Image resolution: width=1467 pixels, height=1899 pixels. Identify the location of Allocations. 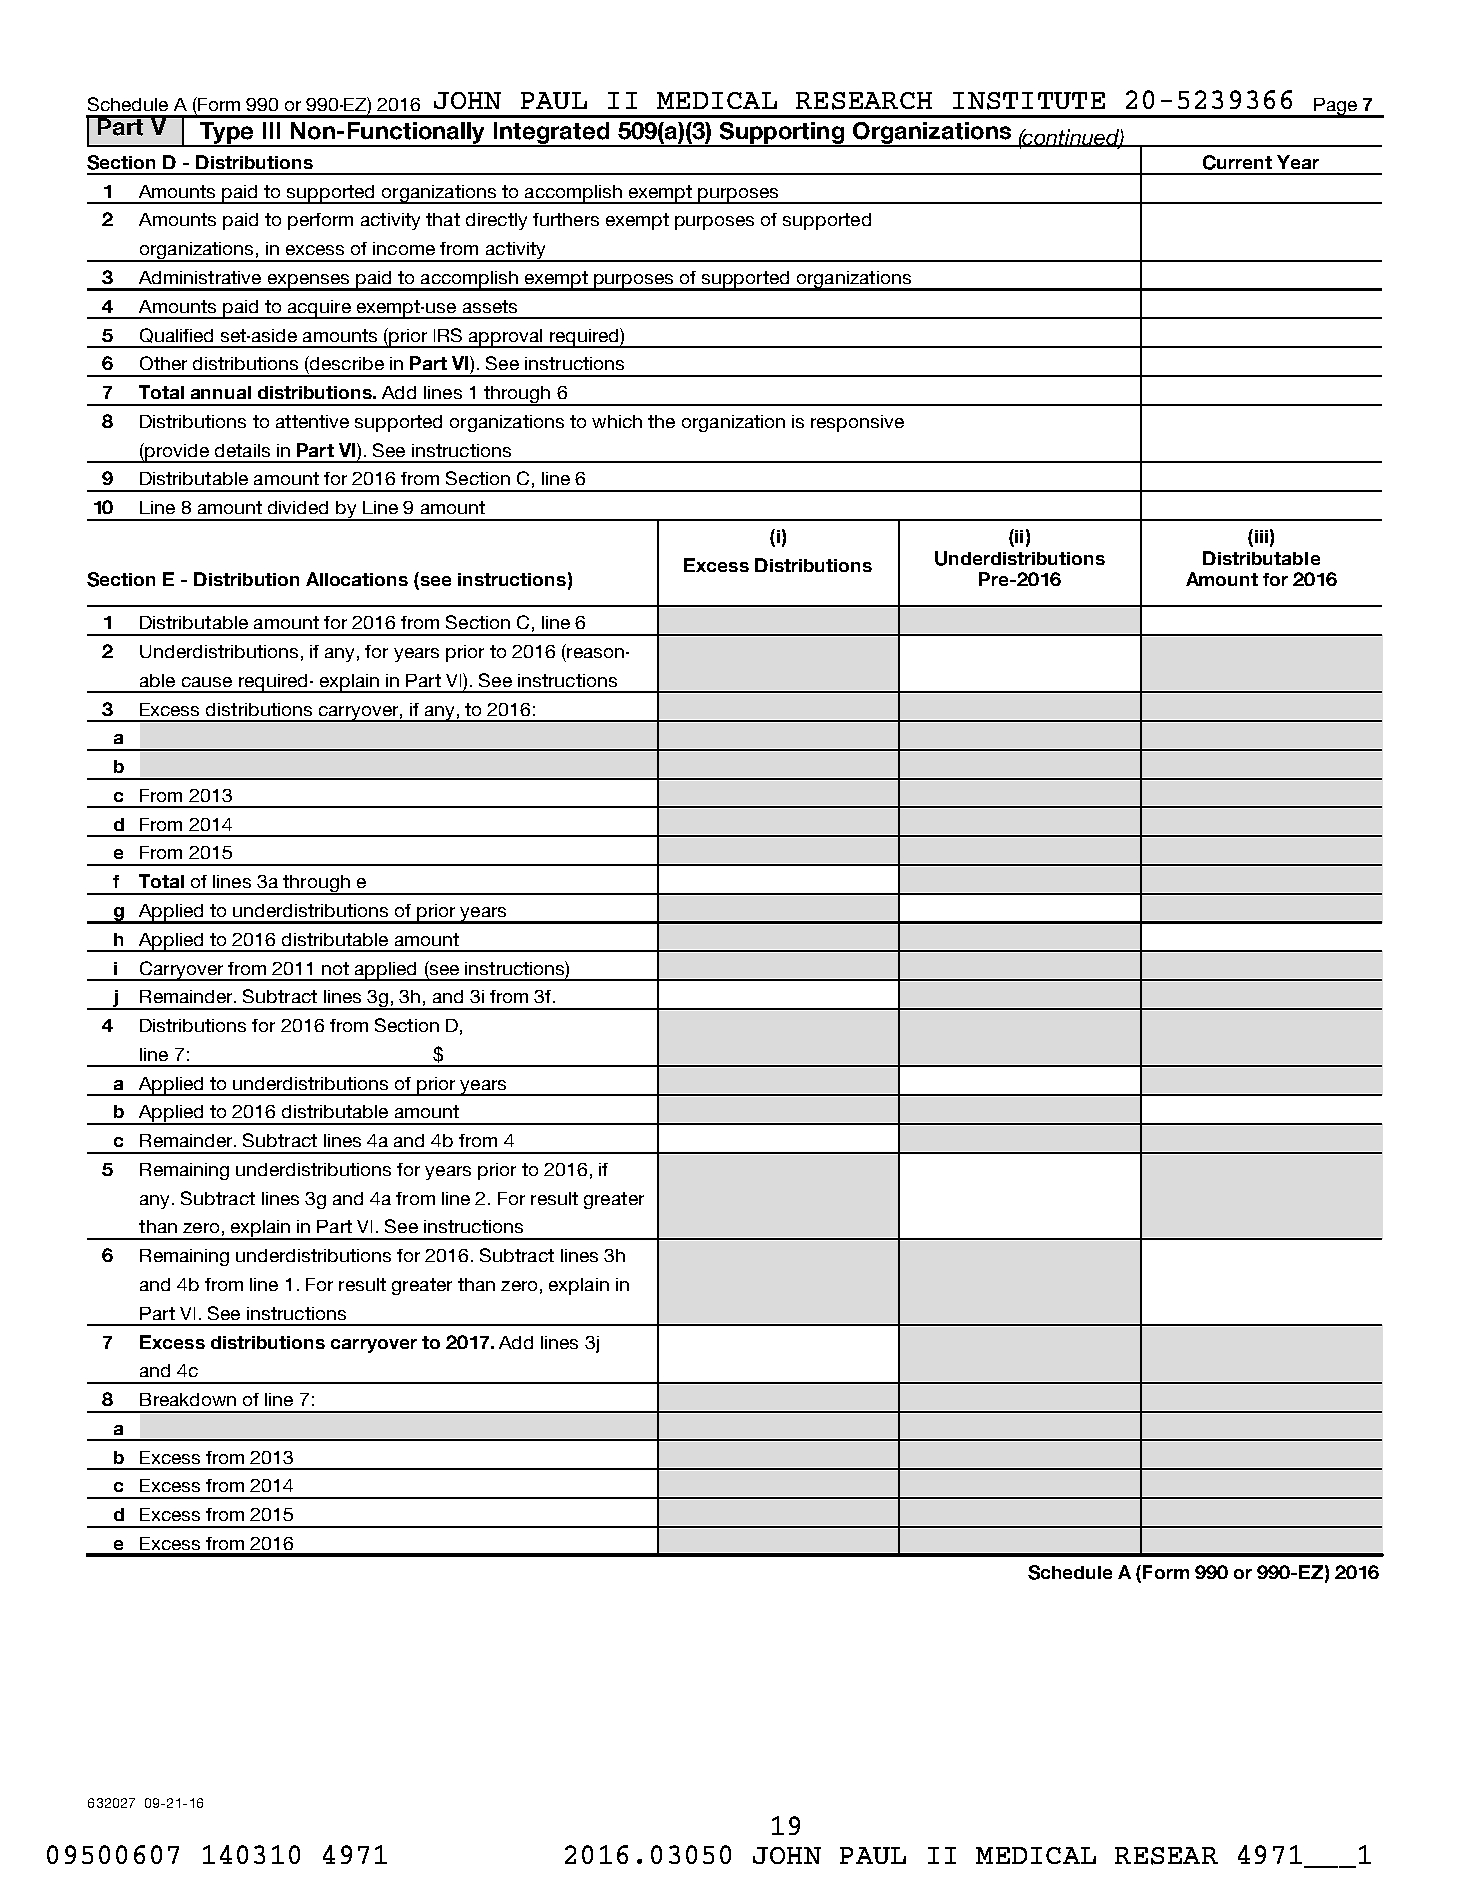
(357, 579).
